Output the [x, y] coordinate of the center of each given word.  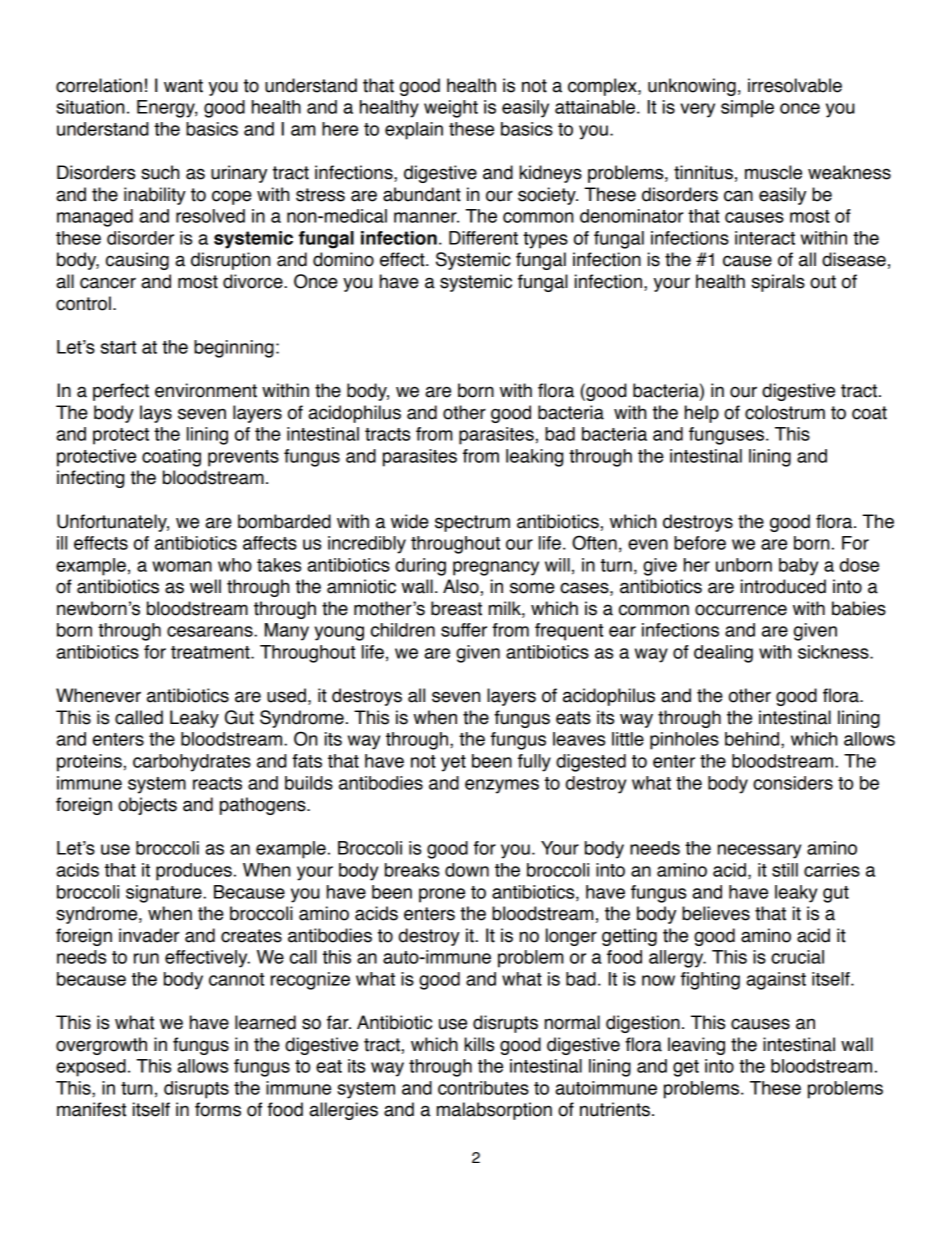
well [205, 586]
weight [451, 109]
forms [218, 1109]
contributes [483, 1088]
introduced [783, 586]
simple [747, 109]
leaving [696, 1046]
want [183, 86]
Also [461, 586]
